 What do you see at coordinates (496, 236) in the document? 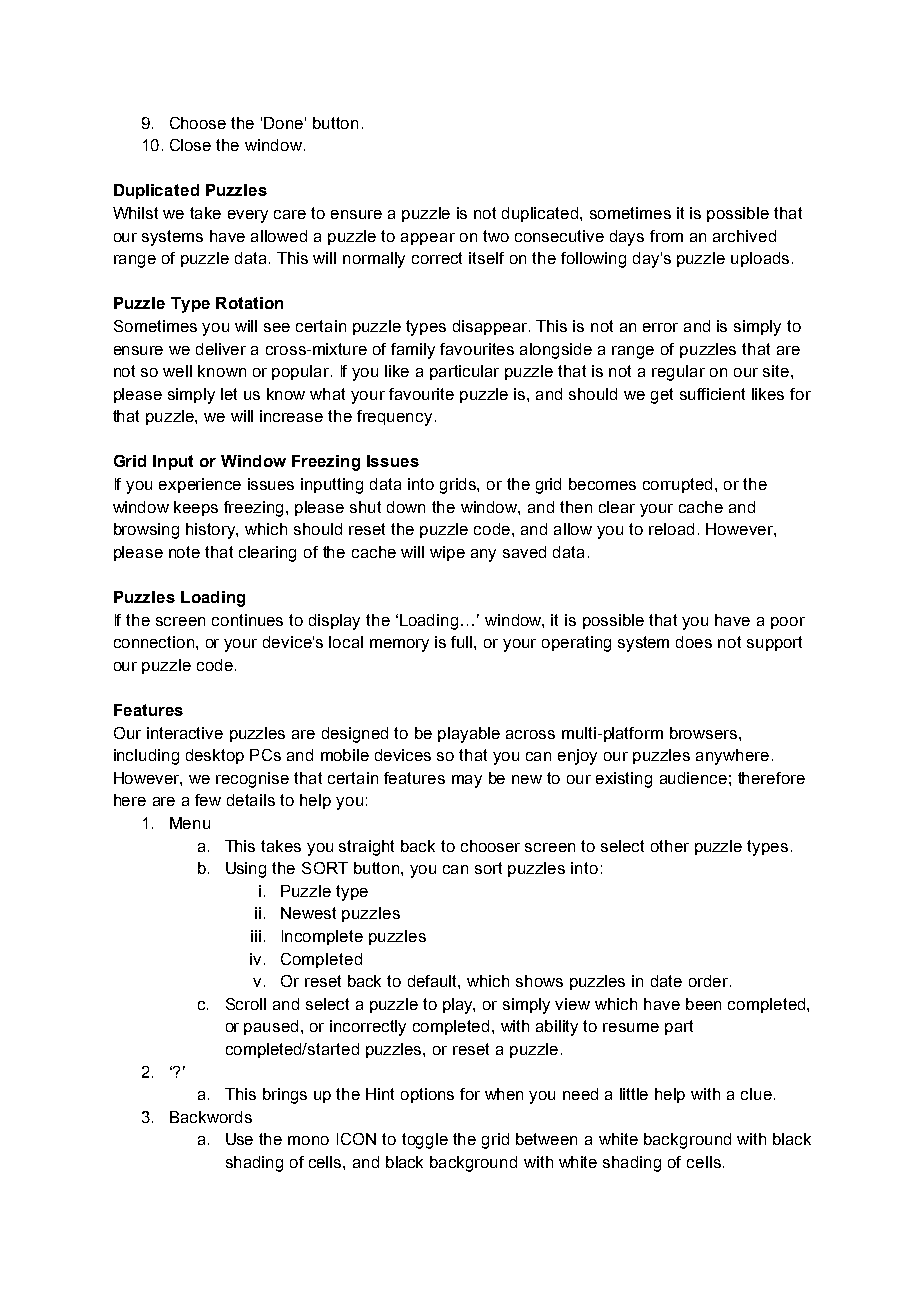
I see `two` at bounding box center [496, 236].
